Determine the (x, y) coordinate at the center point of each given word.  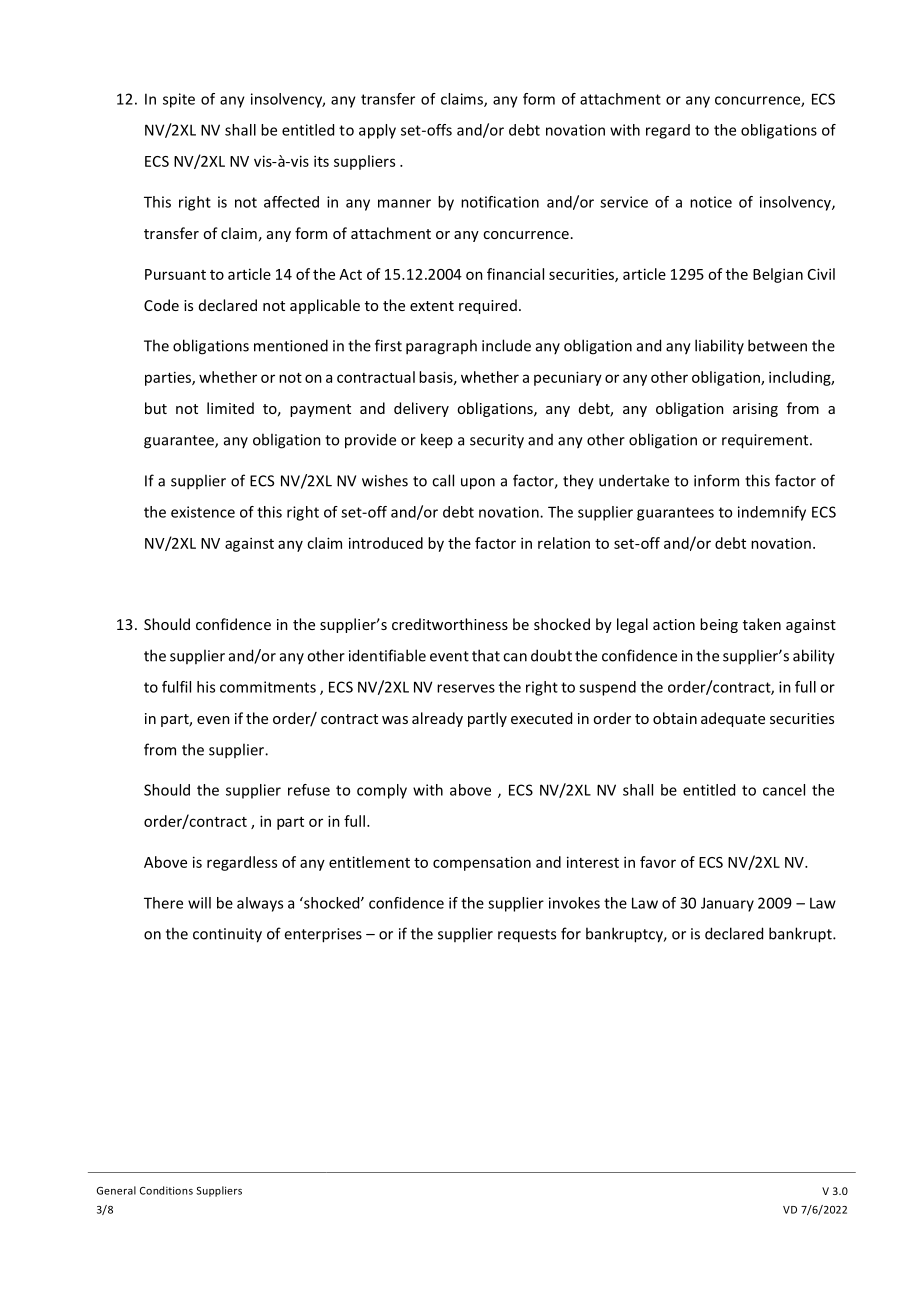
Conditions (166, 1190)
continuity (227, 935)
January (727, 904)
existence (203, 512)
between (777, 345)
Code (161, 305)
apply (377, 131)
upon (478, 484)
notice (711, 202)
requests (527, 936)
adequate (733, 719)
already (437, 719)
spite (179, 100)
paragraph (441, 347)
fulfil (176, 687)
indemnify (772, 513)
